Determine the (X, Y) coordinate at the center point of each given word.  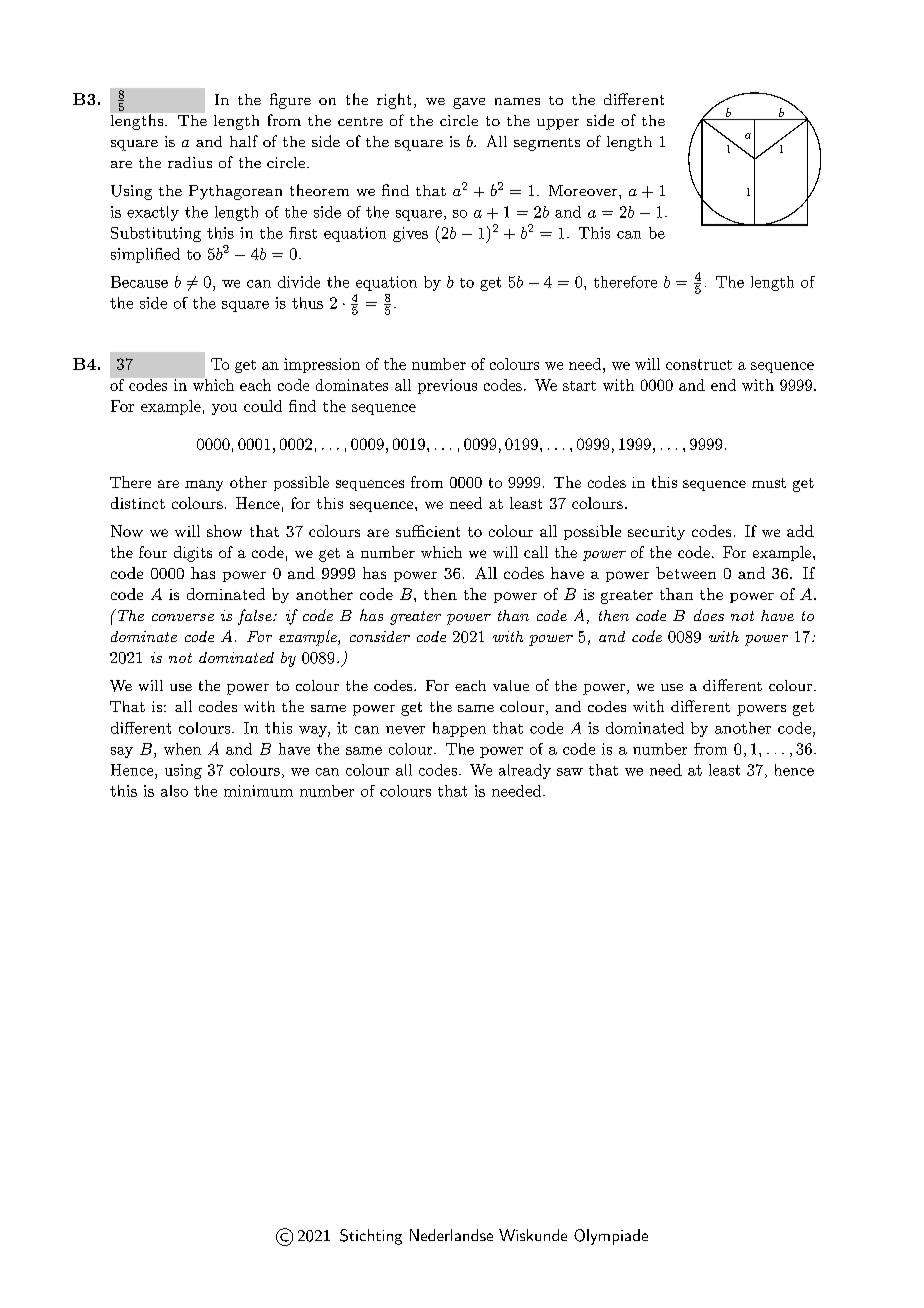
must (769, 483)
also (174, 791)
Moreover (584, 190)
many (204, 485)
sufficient (428, 531)
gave (469, 103)
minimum (258, 791)
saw (570, 772)
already (525, 771)
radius (190, 162)
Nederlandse (451, 1235)
